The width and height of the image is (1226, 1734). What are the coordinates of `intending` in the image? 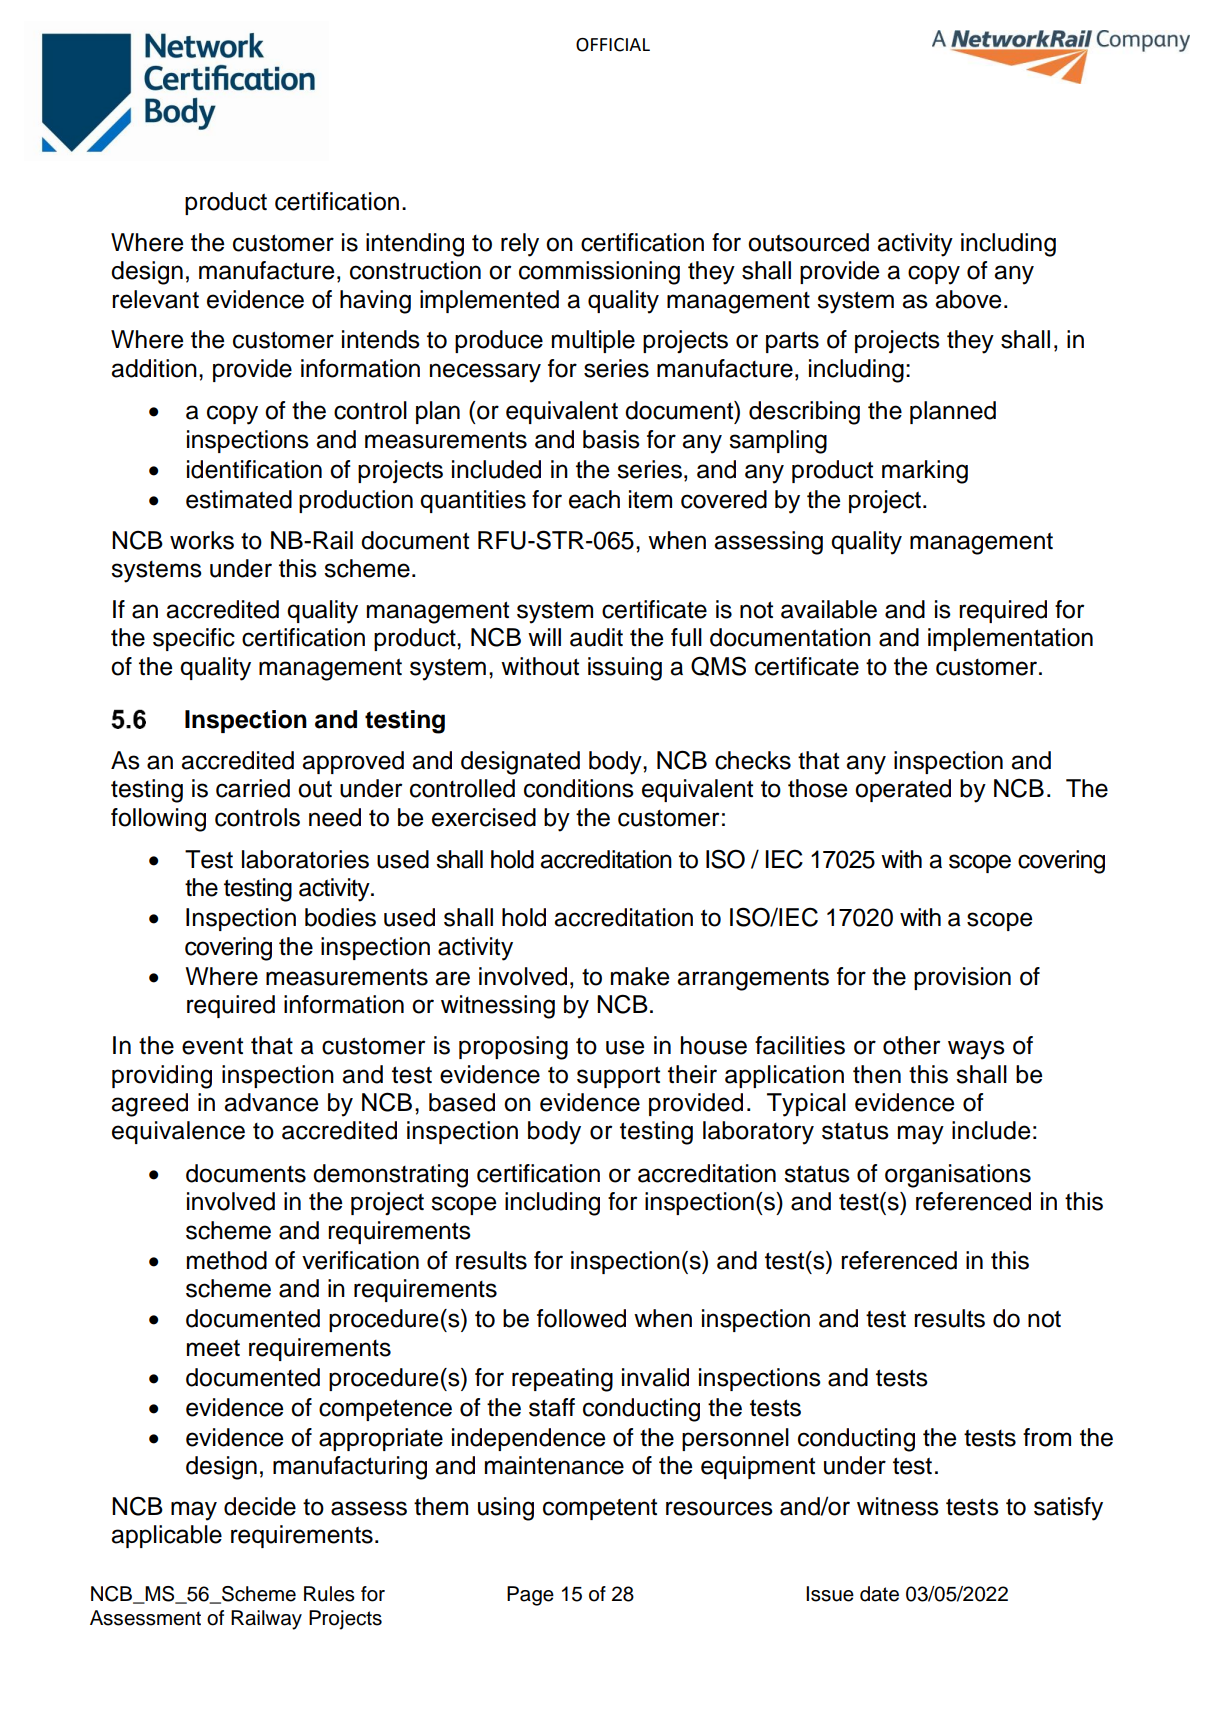 It's located at (415, 245).
